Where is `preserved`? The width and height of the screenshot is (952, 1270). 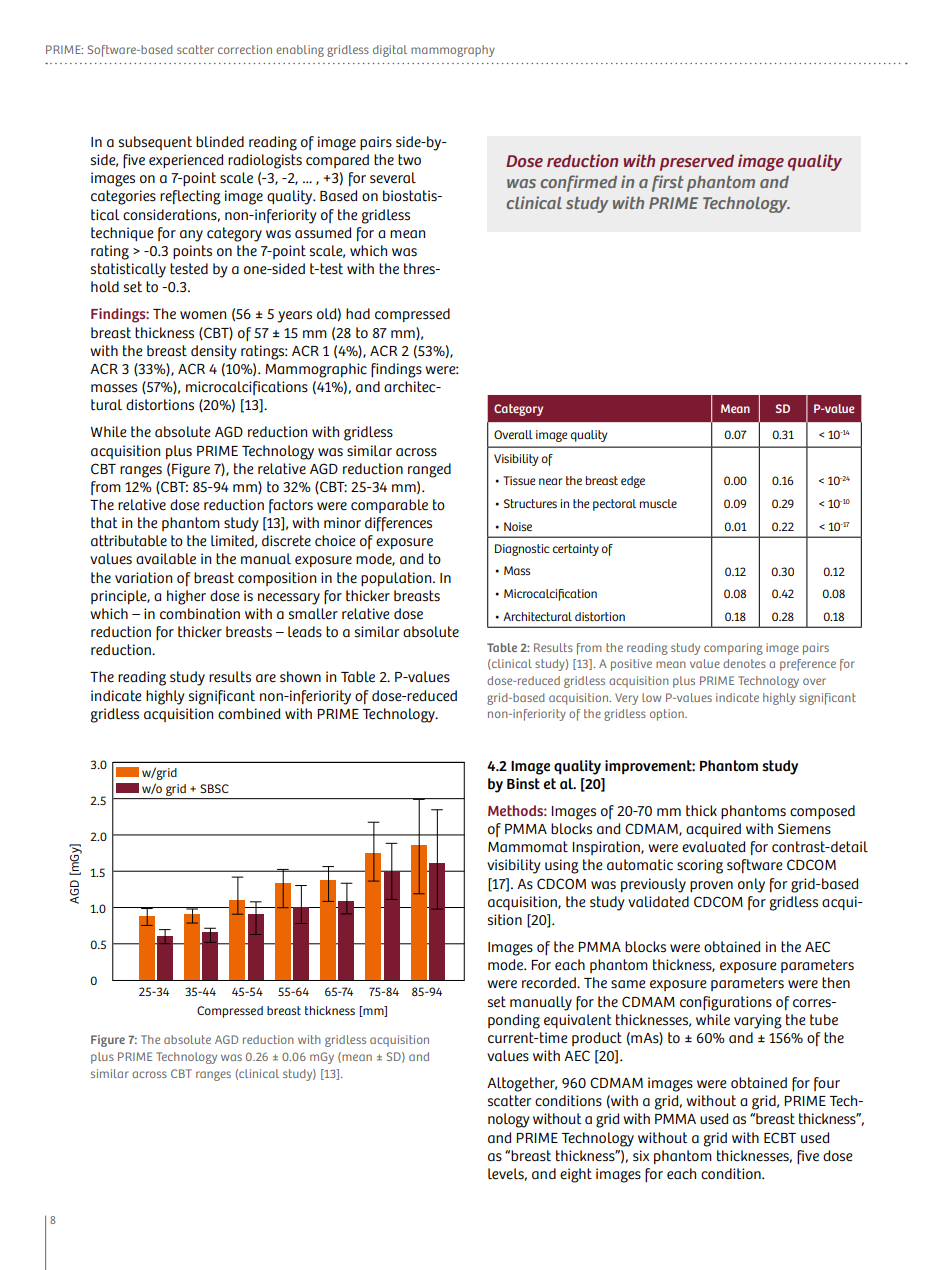 preserved is located at coordinates (697, 163).
